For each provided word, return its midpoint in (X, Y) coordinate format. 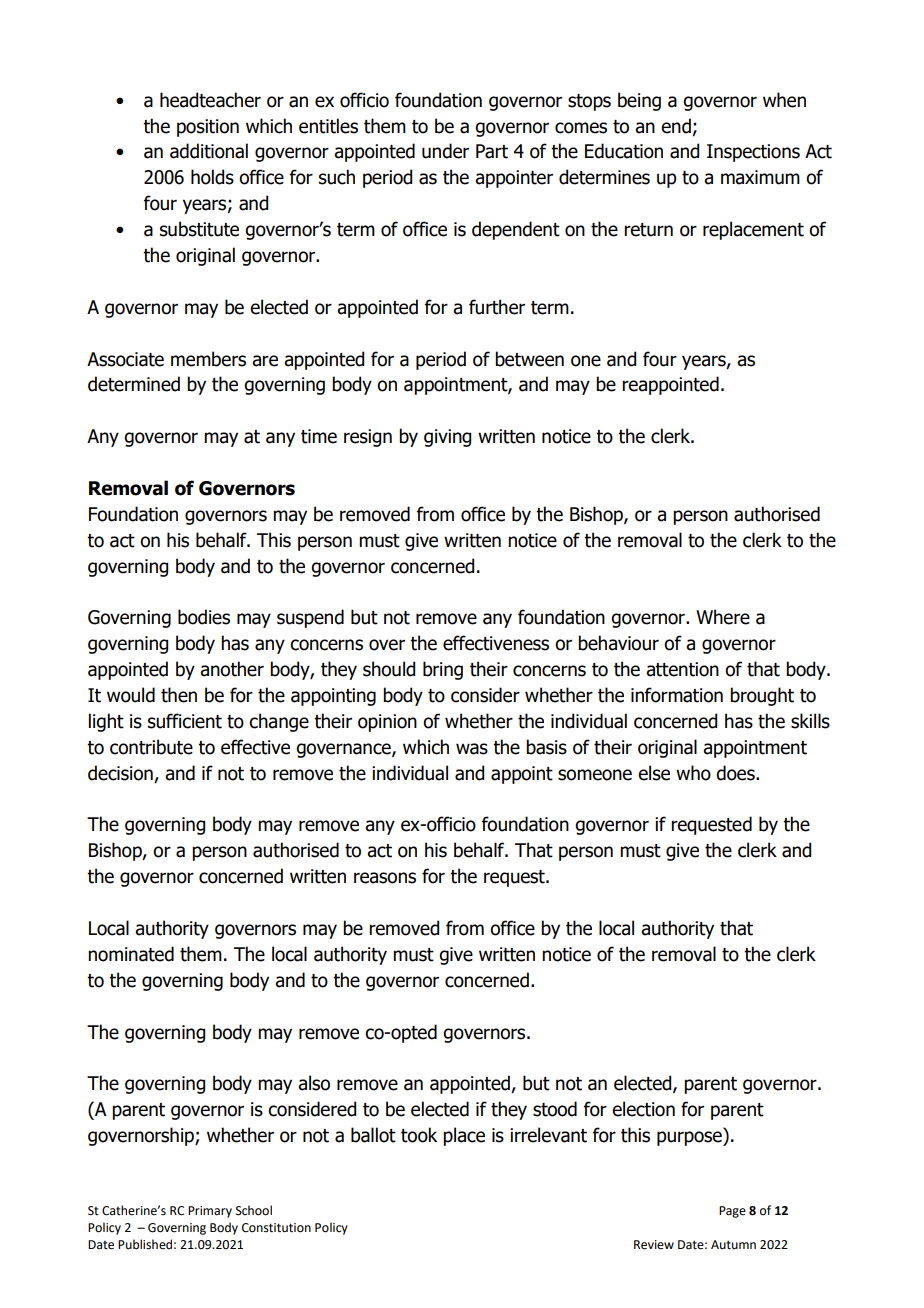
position (208, 128)
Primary (210, 1212)
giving (447, 438)
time (319, 436)
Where (723, 617)
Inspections (753, 153)
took (419, 1135)
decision (120, 773)
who (693, 773)
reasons (385, 878)
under (445, 151)
